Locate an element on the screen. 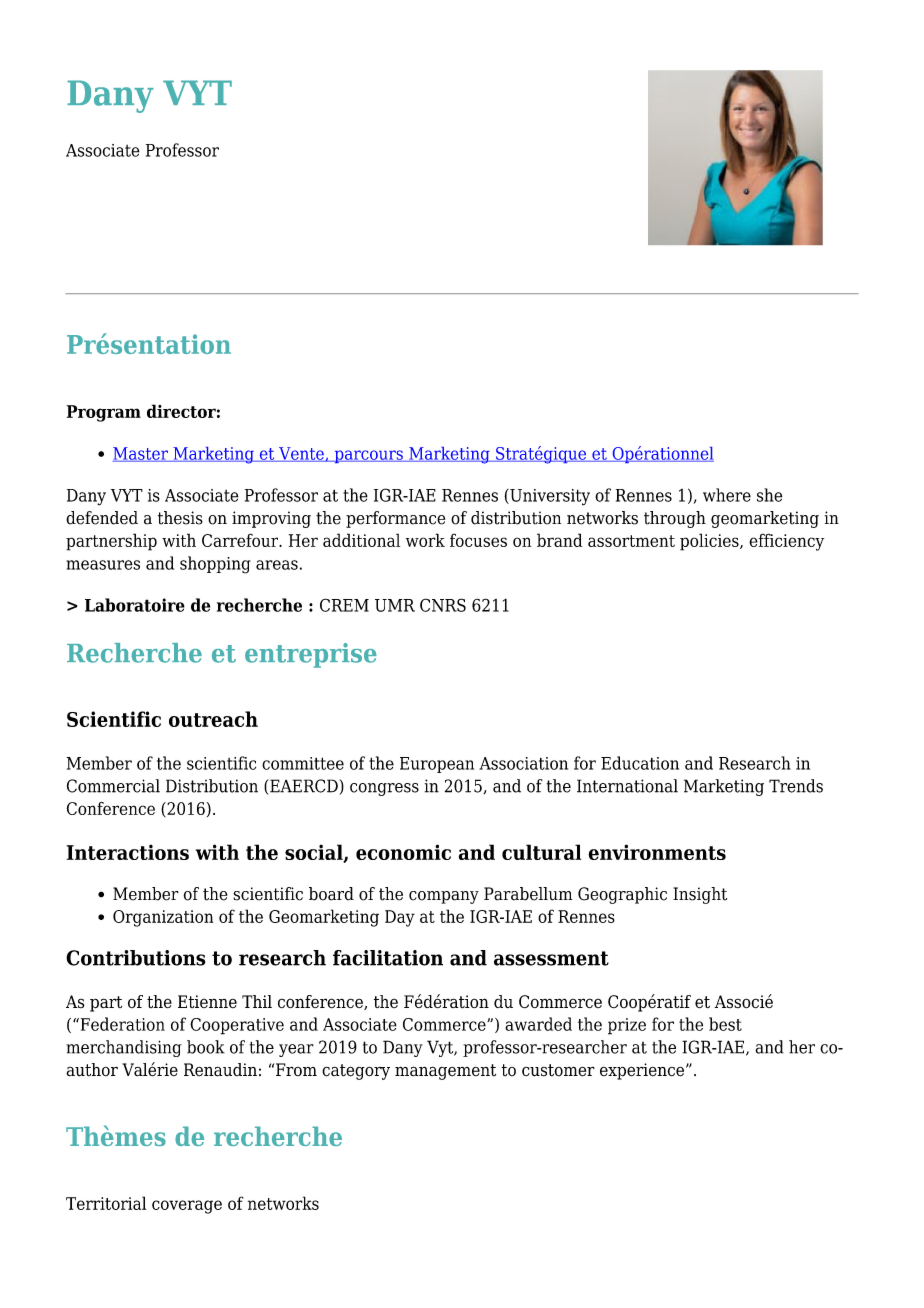  Commercial is located at coordinates (113, 786).
